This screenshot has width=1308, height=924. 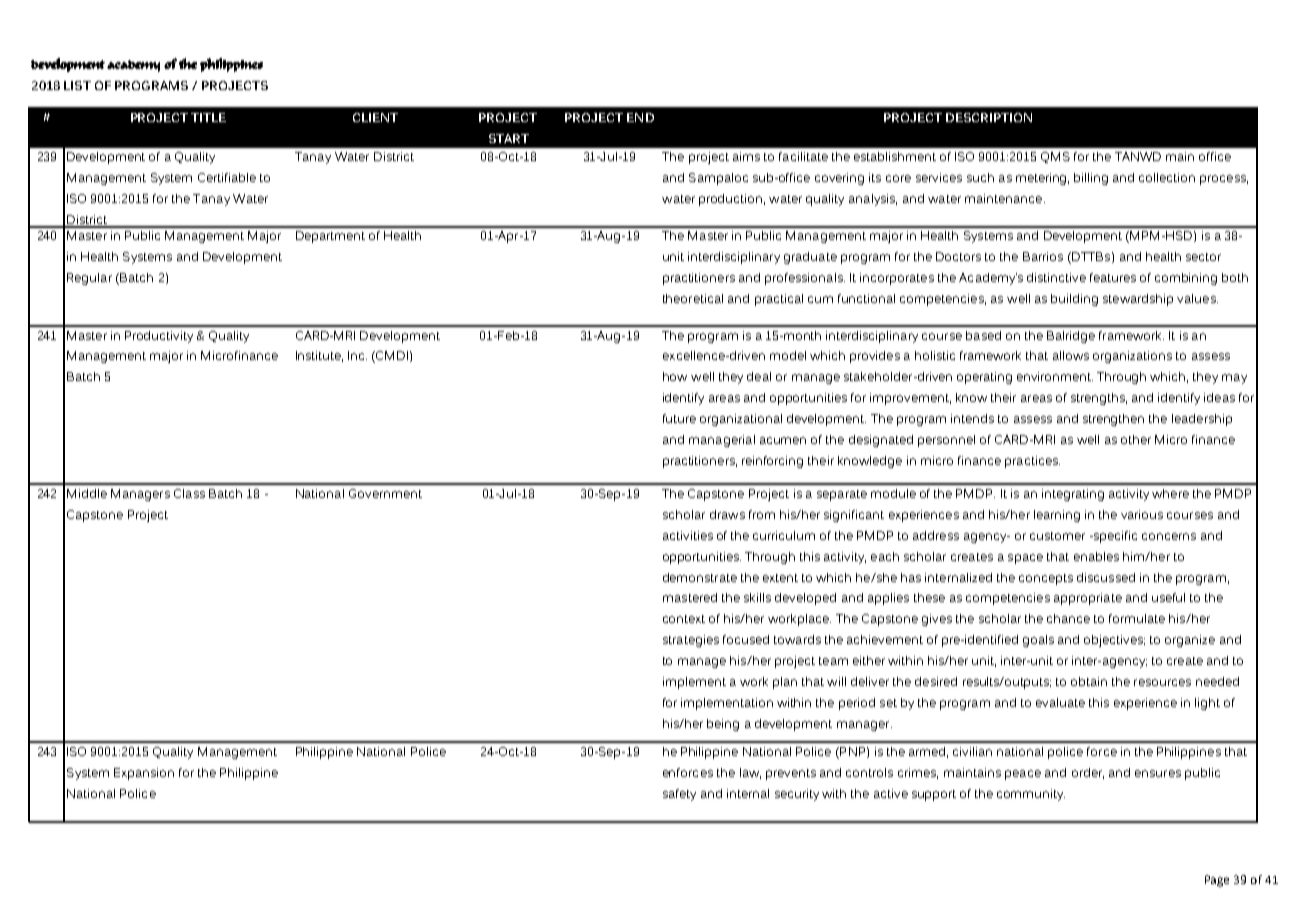 I want to click on chance, so click(x=1068, y=618).
